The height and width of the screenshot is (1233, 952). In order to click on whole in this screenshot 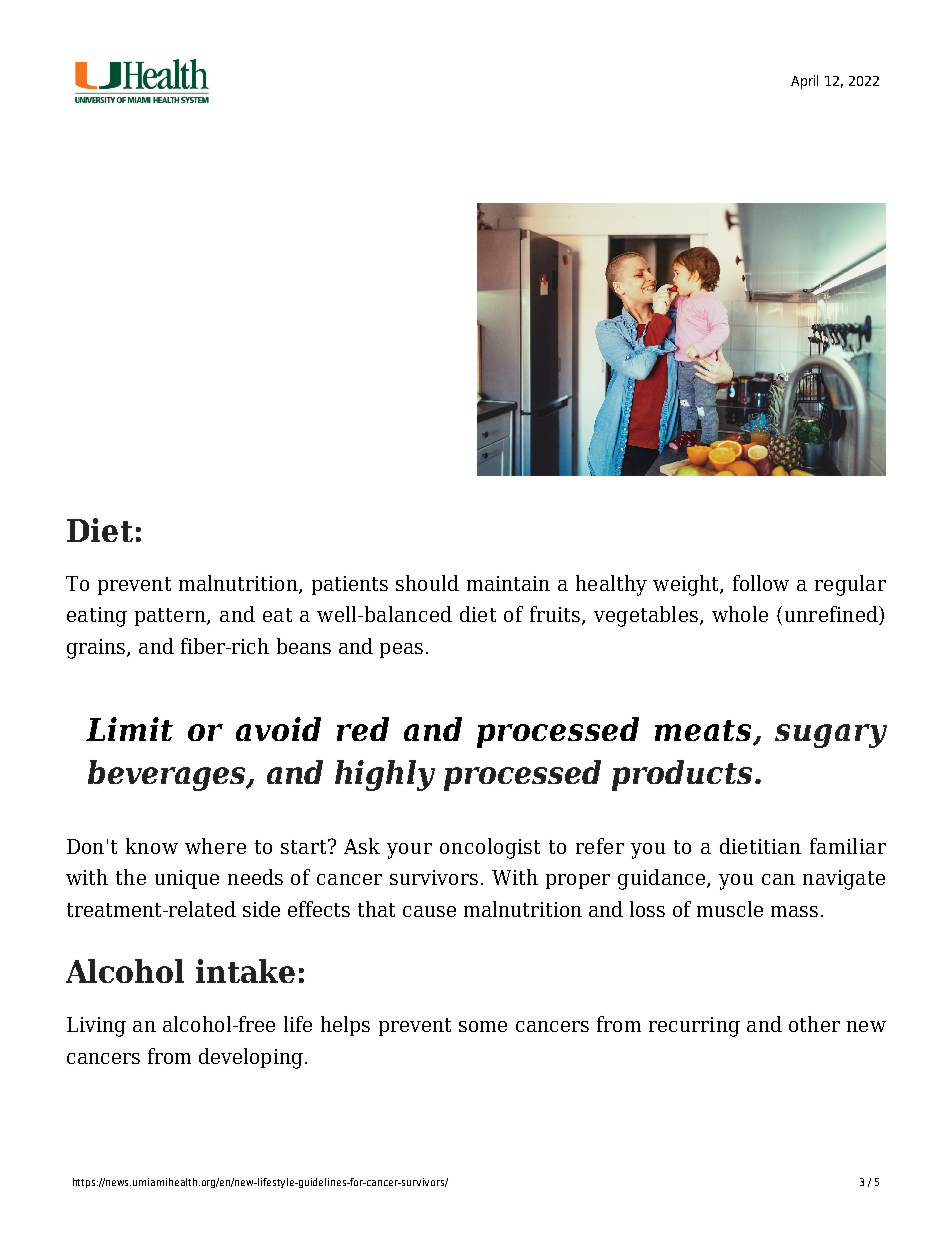, I will do `click(740, 614)`.
